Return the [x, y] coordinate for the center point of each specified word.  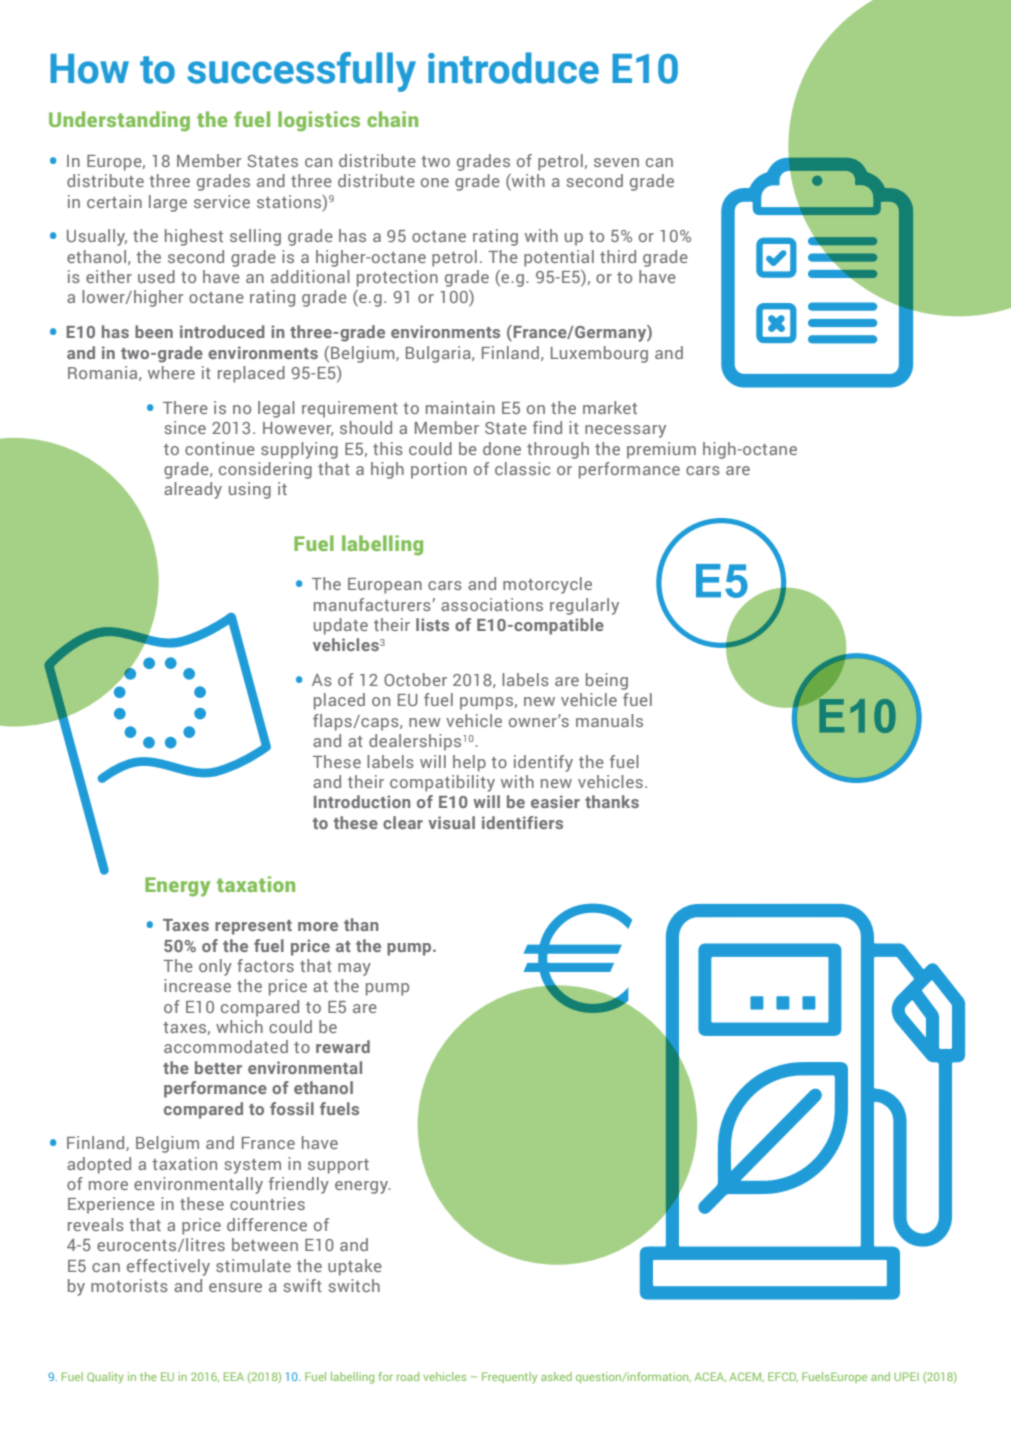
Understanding [119, 121]
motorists [129, 1285]
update [341, 626]
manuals [609, 720]
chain [392, 119]
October [415, 679]
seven [616, 162]
